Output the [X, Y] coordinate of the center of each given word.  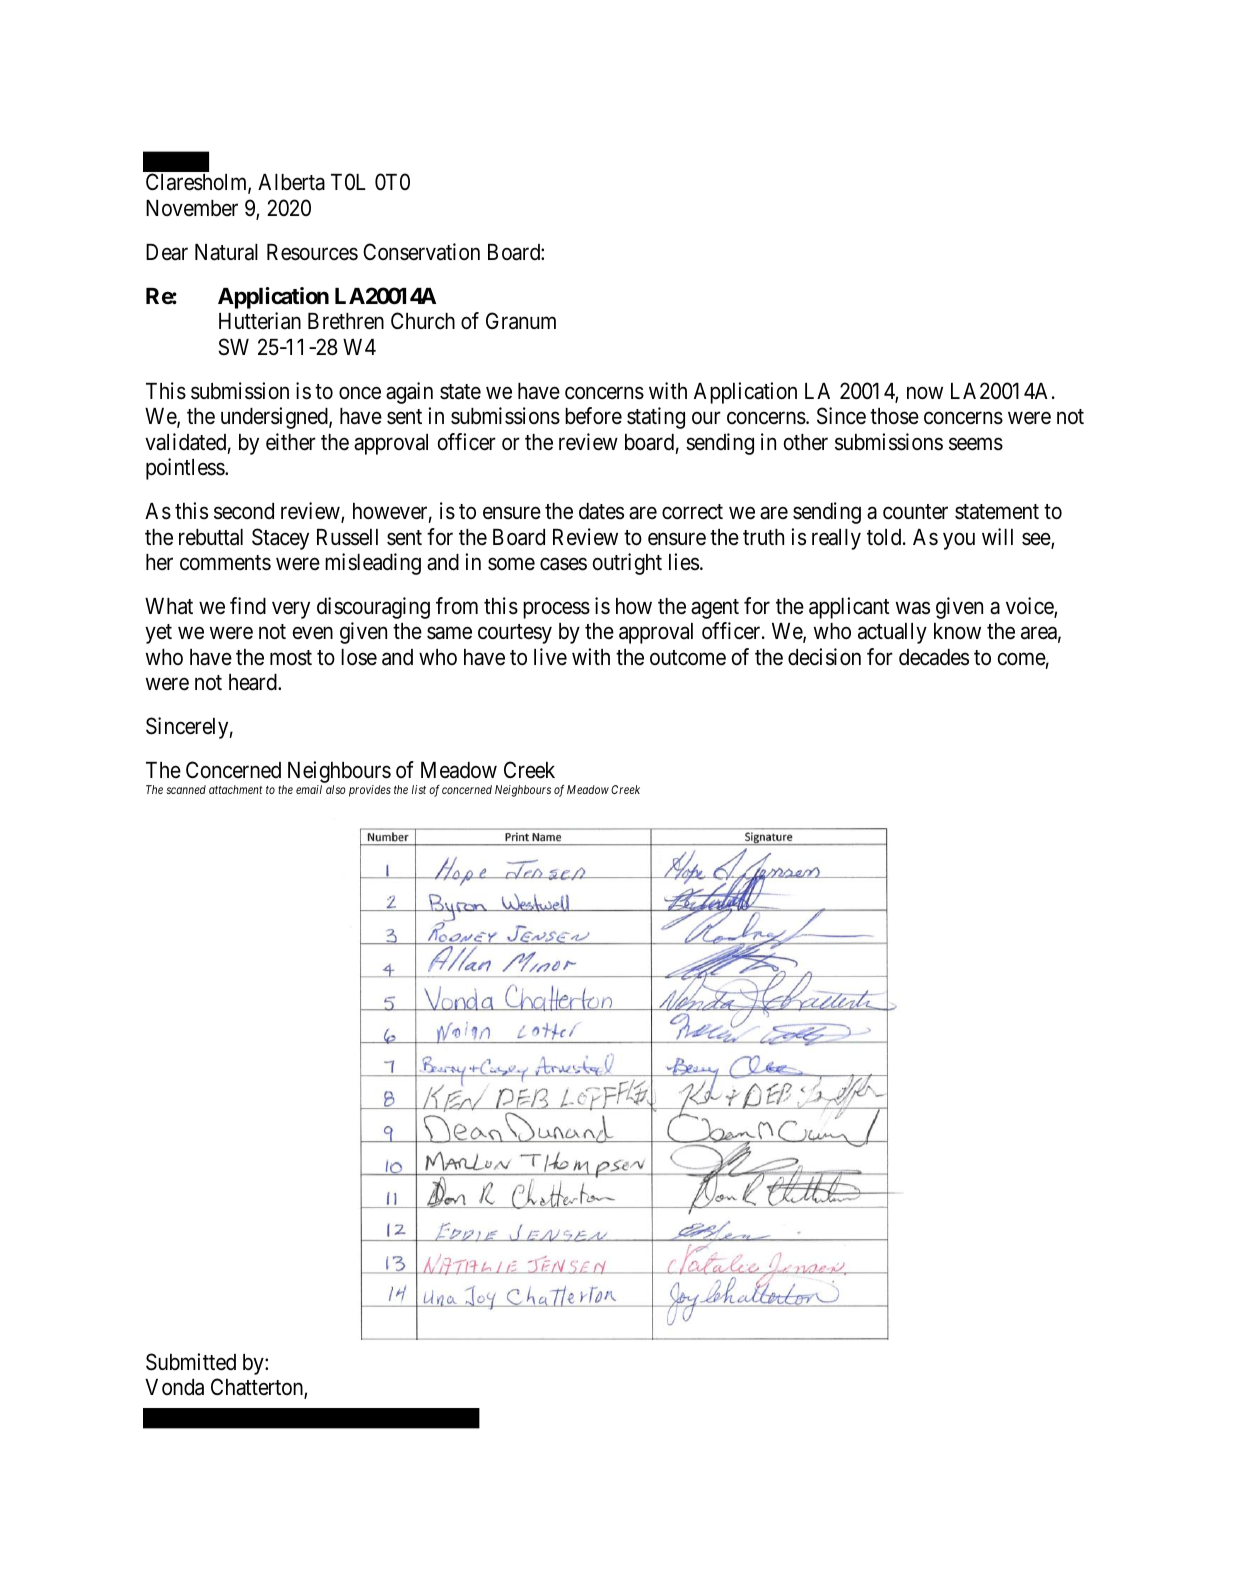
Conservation [421, 252]
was [913, 608]
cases [563, 564]
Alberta [291, 182]
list [419, 789]
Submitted [191, 1362]
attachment [235, 789]
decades [934, 657]
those [894, 416]
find [248, 606]
